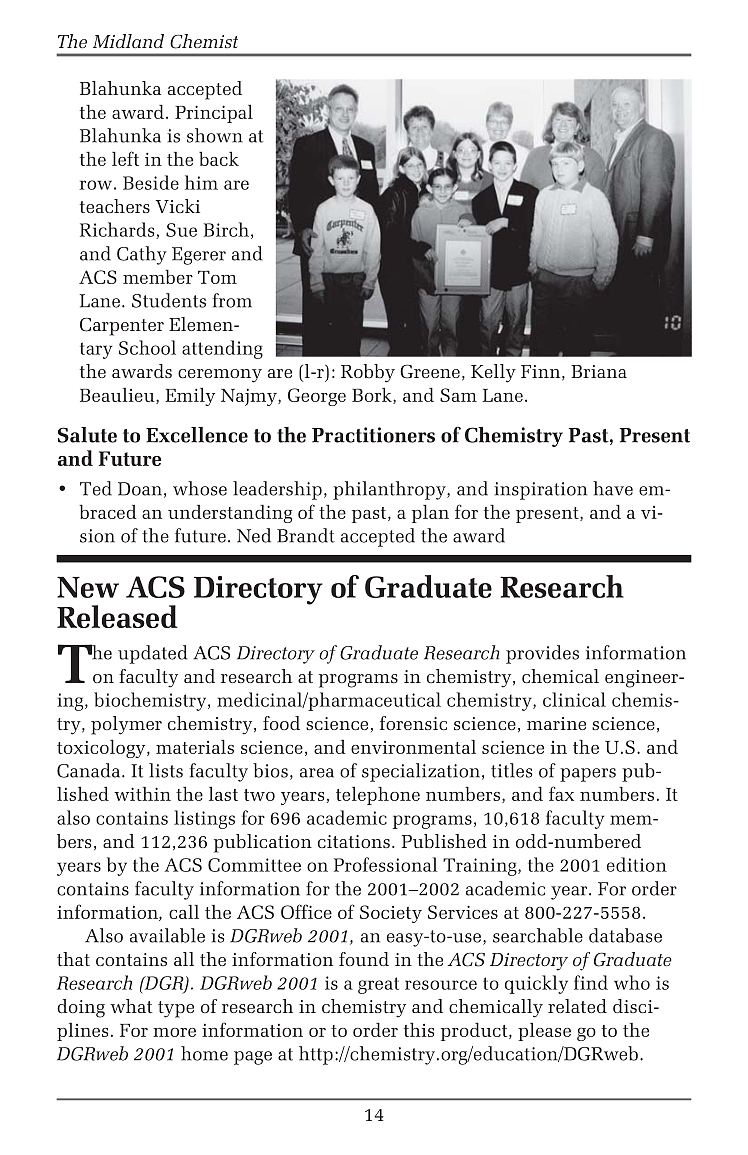 The height and width of the screenshot is (1155, 748). What do you see at coordinates (166, 770) in the screenshot?
I see `lists` at bounding box center [166, 770].
